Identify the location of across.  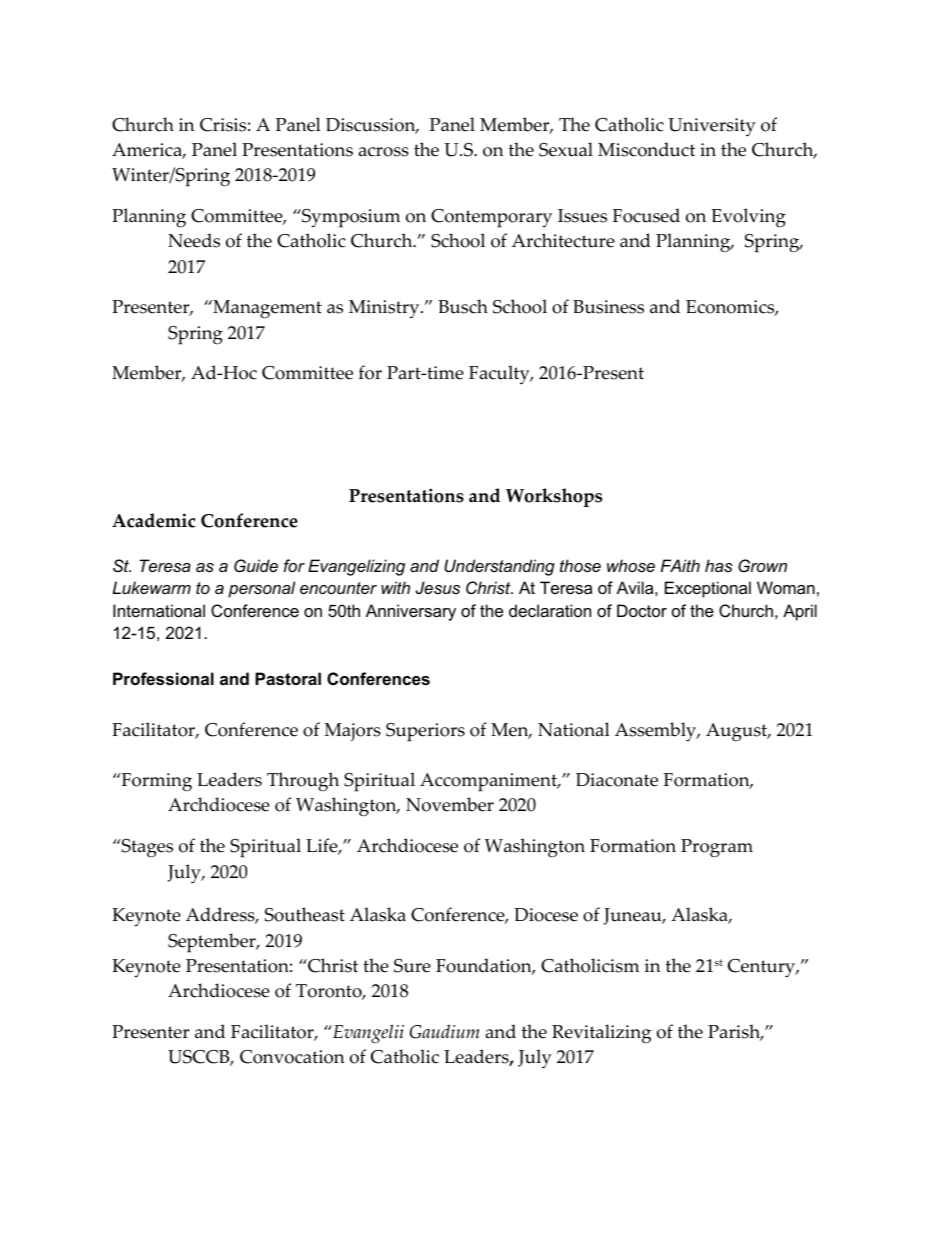
(384, 152).
